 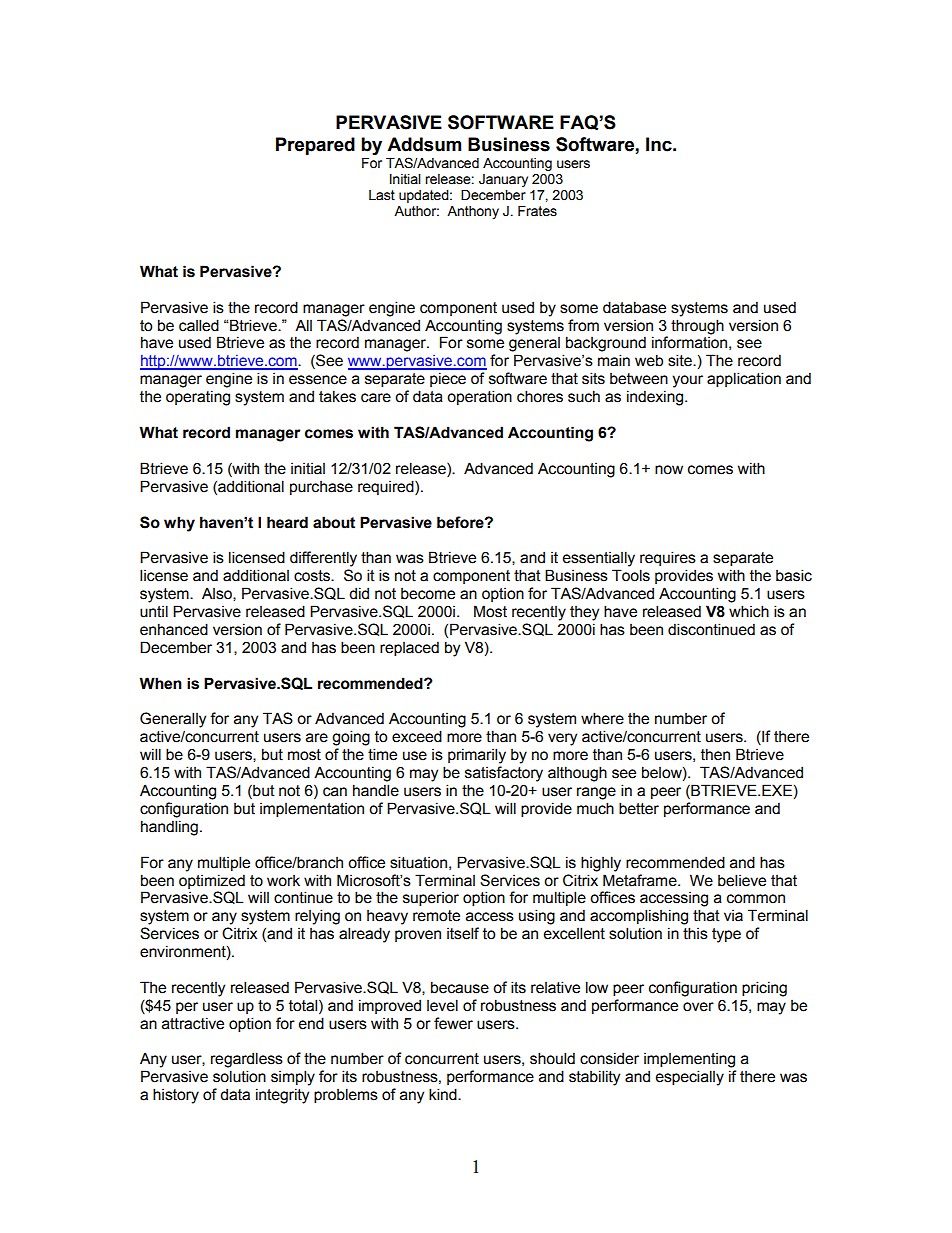 What do you see at coordinates (315, 146) in the screenshot?
I see `Prepared` at bounding box center [315, 146].
